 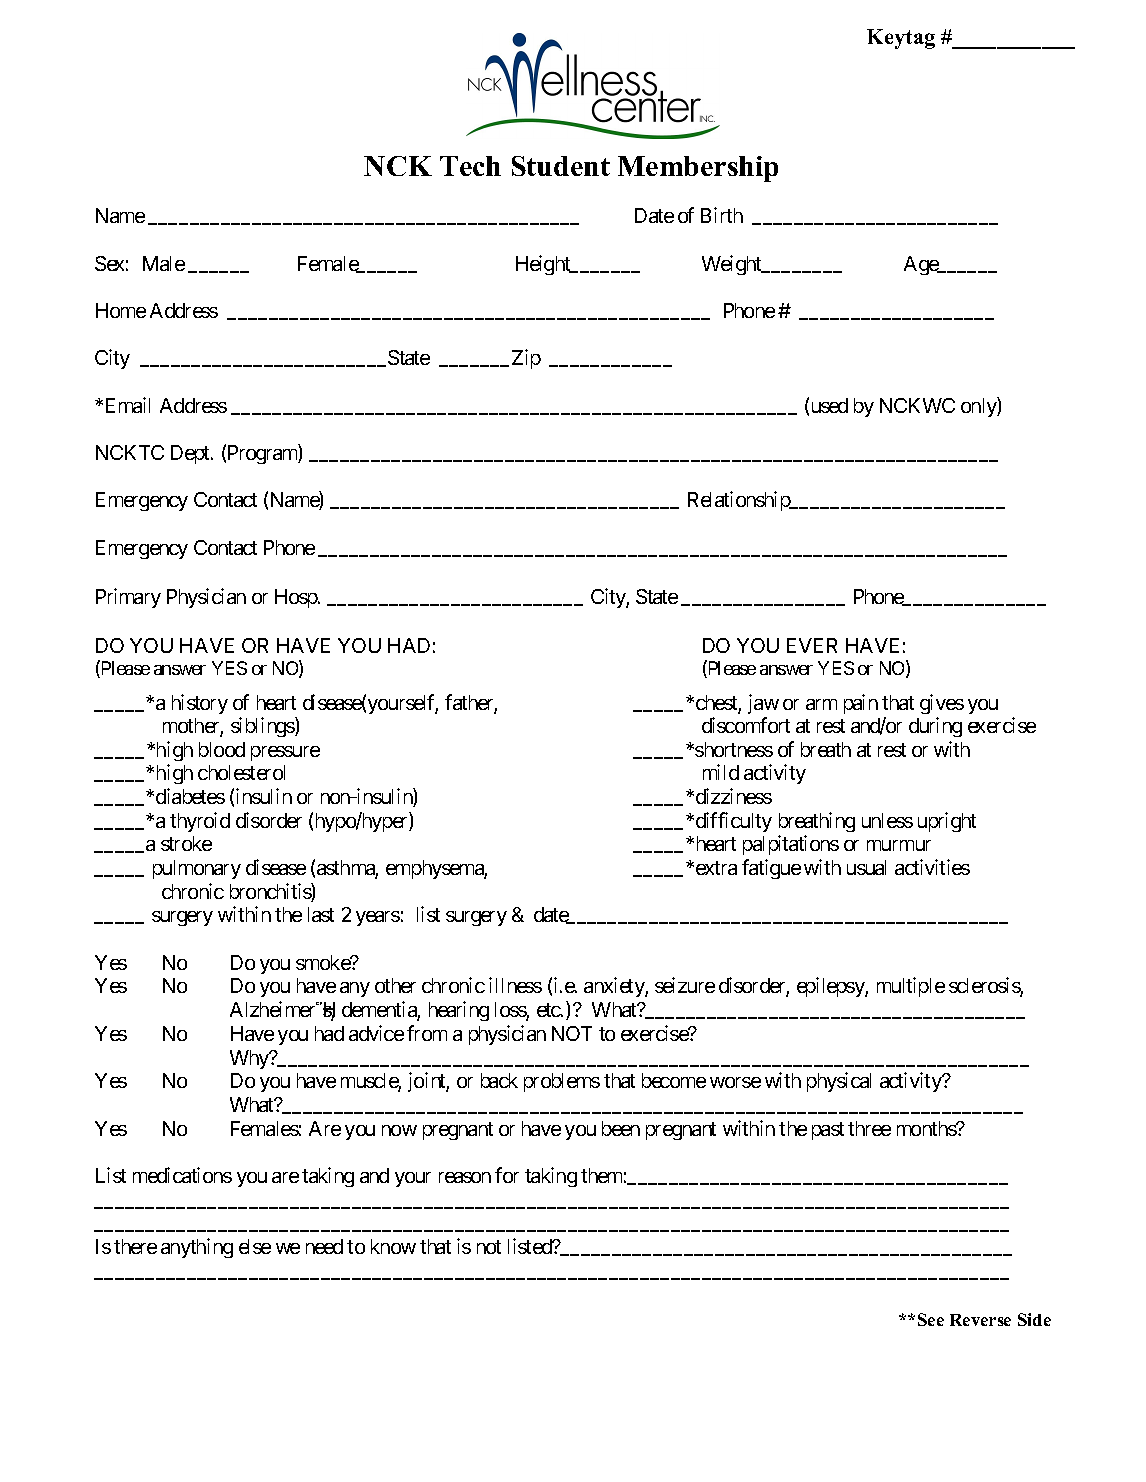 I want to click on discomfort, so click(x=746, y=725).
